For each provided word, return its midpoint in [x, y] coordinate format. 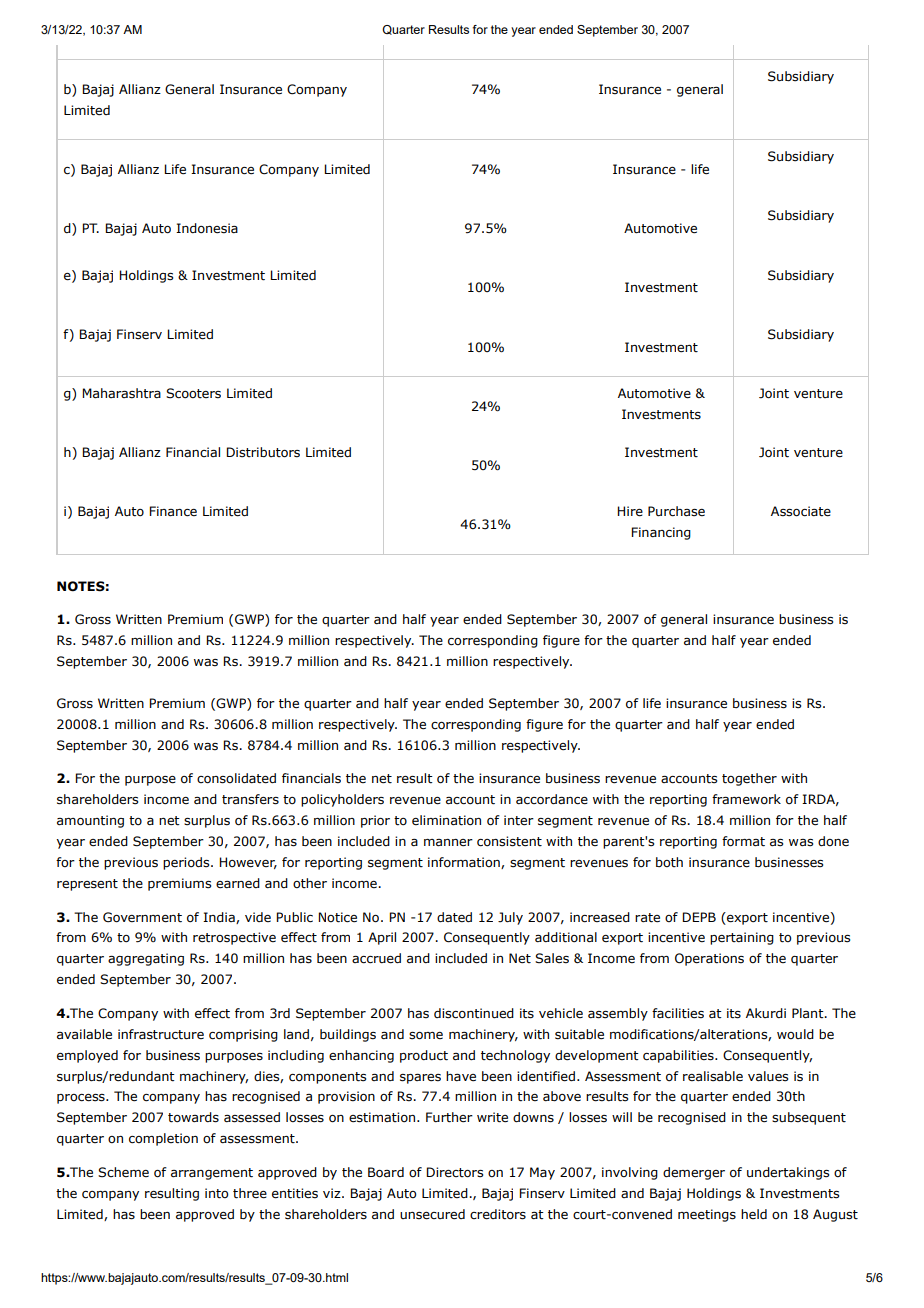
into [217, 1193]
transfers [250, 799]
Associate [801, 511]
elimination [446, 820]
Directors [454, 1172]
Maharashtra [121, 393]
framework [746, 799]
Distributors [263, 452]
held [754, 1214]
